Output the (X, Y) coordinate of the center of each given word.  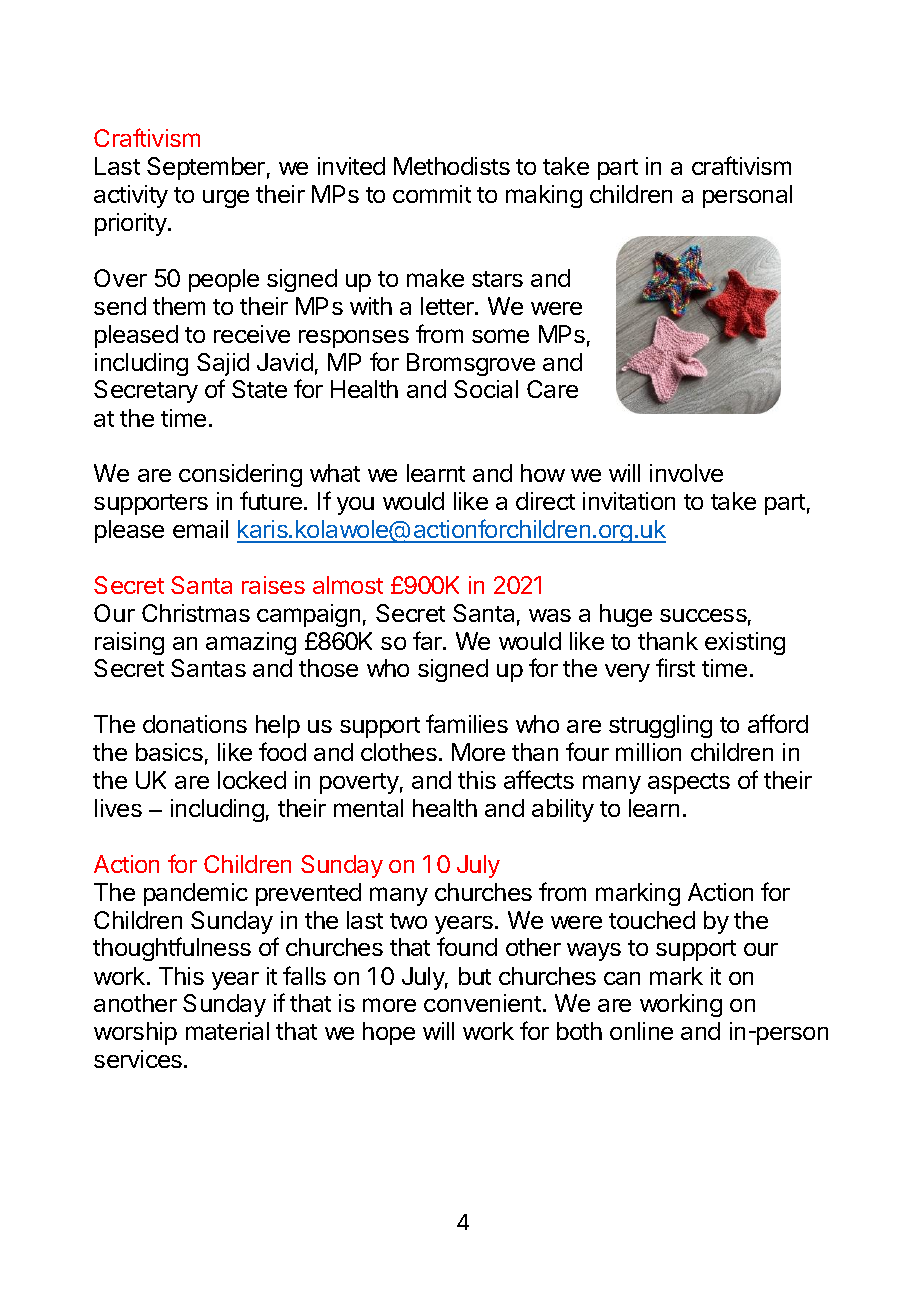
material (227, 1031)
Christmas (196, 613)
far (428, 640)
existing (745, 643)
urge (226, 199)
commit (432, 194)
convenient (482, 1003)
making (544, 196)
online (641, 1031)
